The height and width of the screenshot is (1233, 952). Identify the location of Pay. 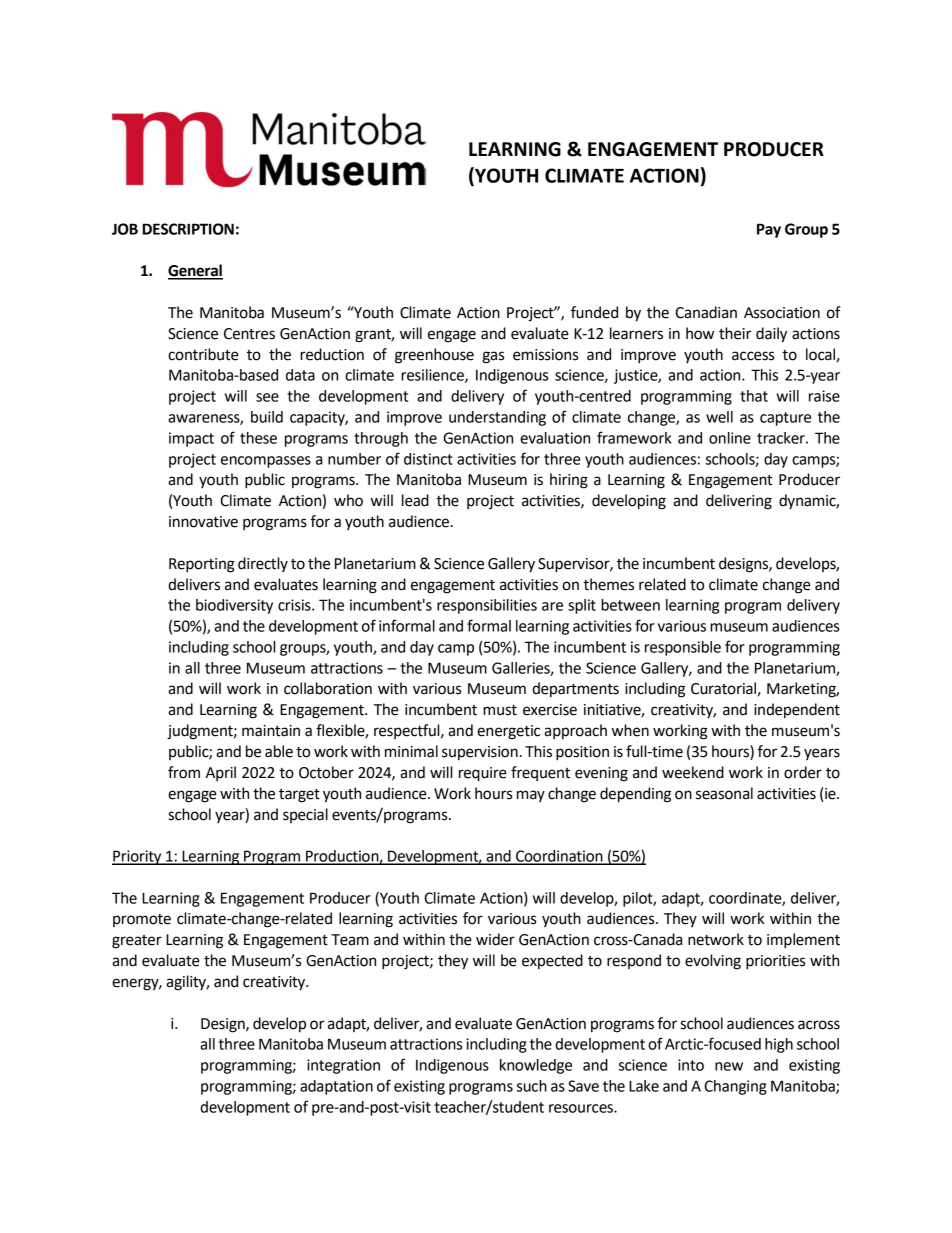
(769, 230).
